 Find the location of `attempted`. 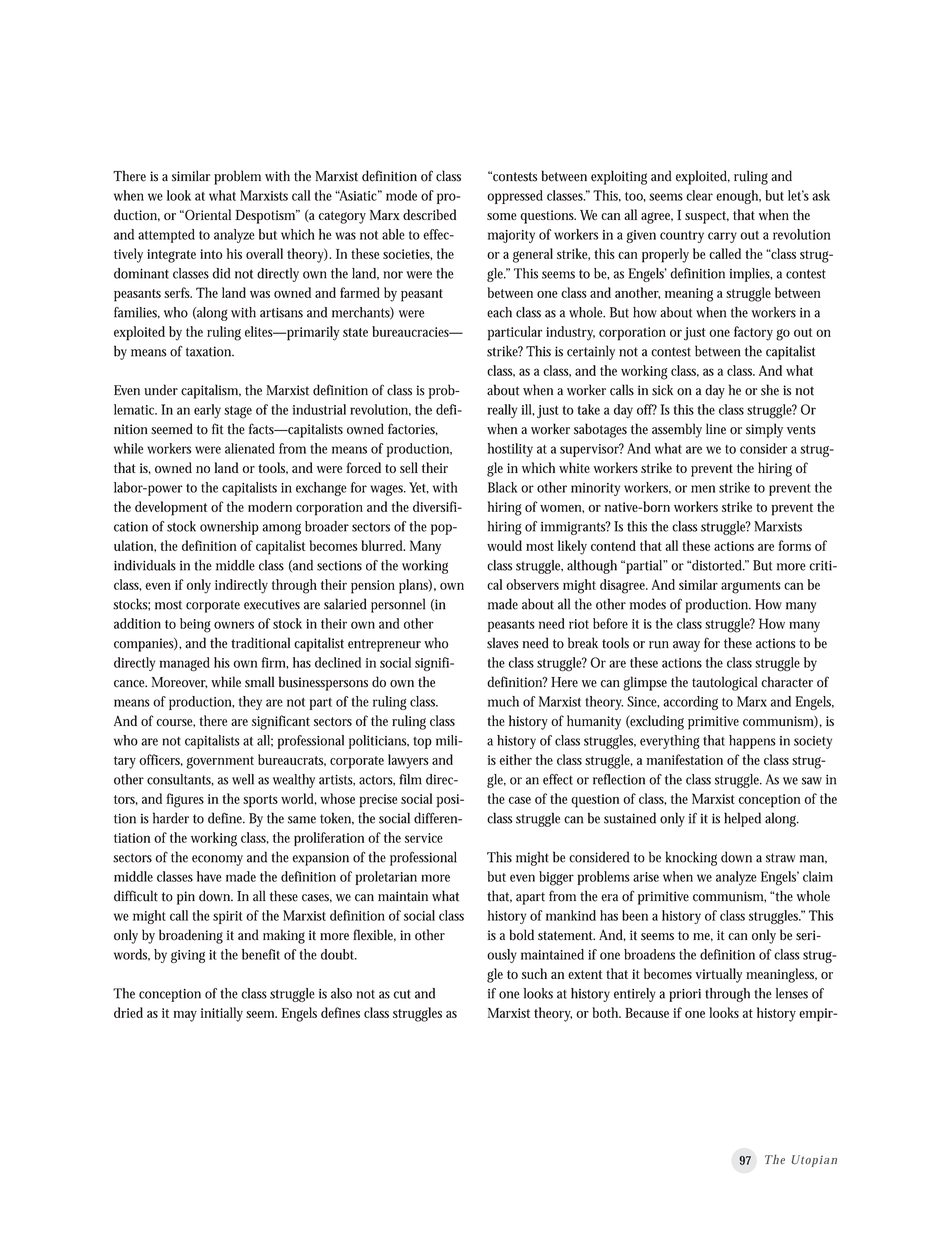

attempted is located at coordinates (166, 236).
